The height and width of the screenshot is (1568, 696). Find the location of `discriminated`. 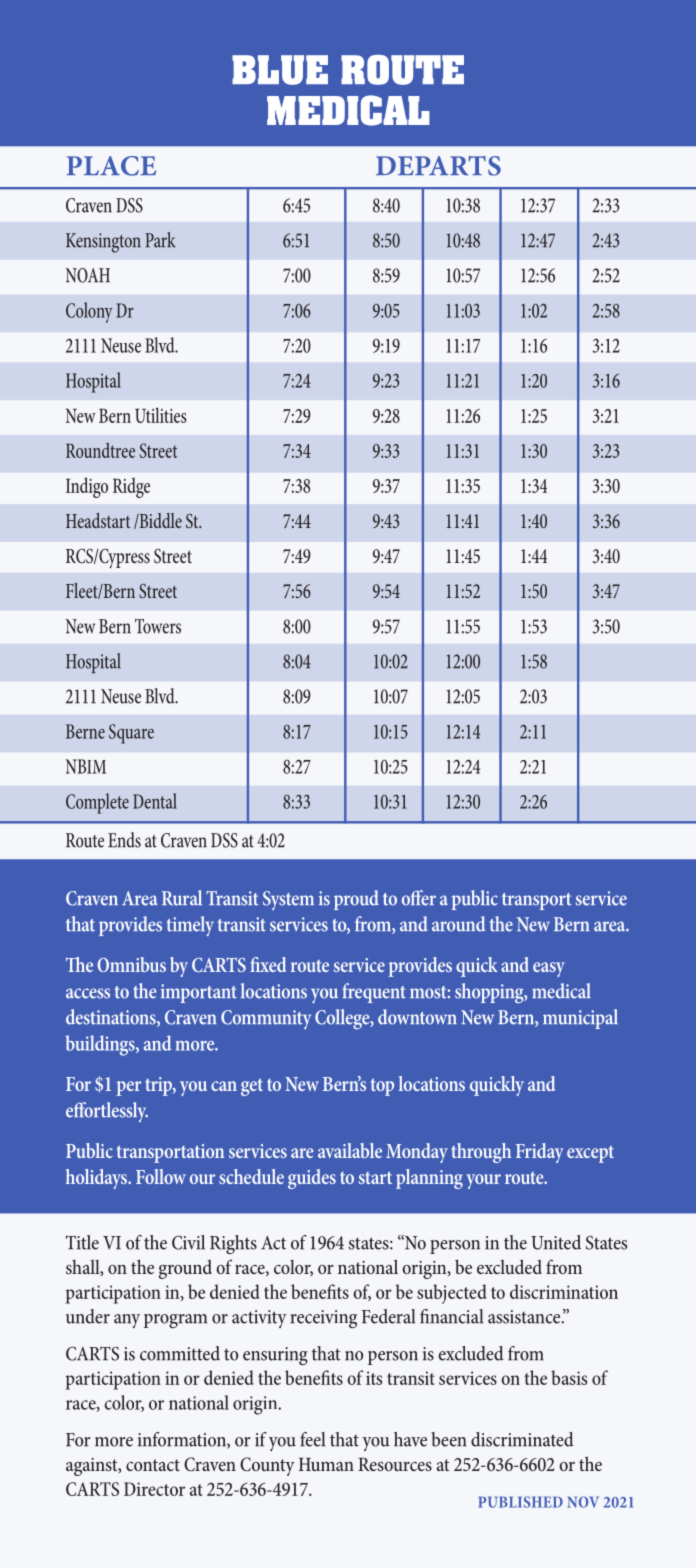

discriminated is located at coordinates (522, 1439).
